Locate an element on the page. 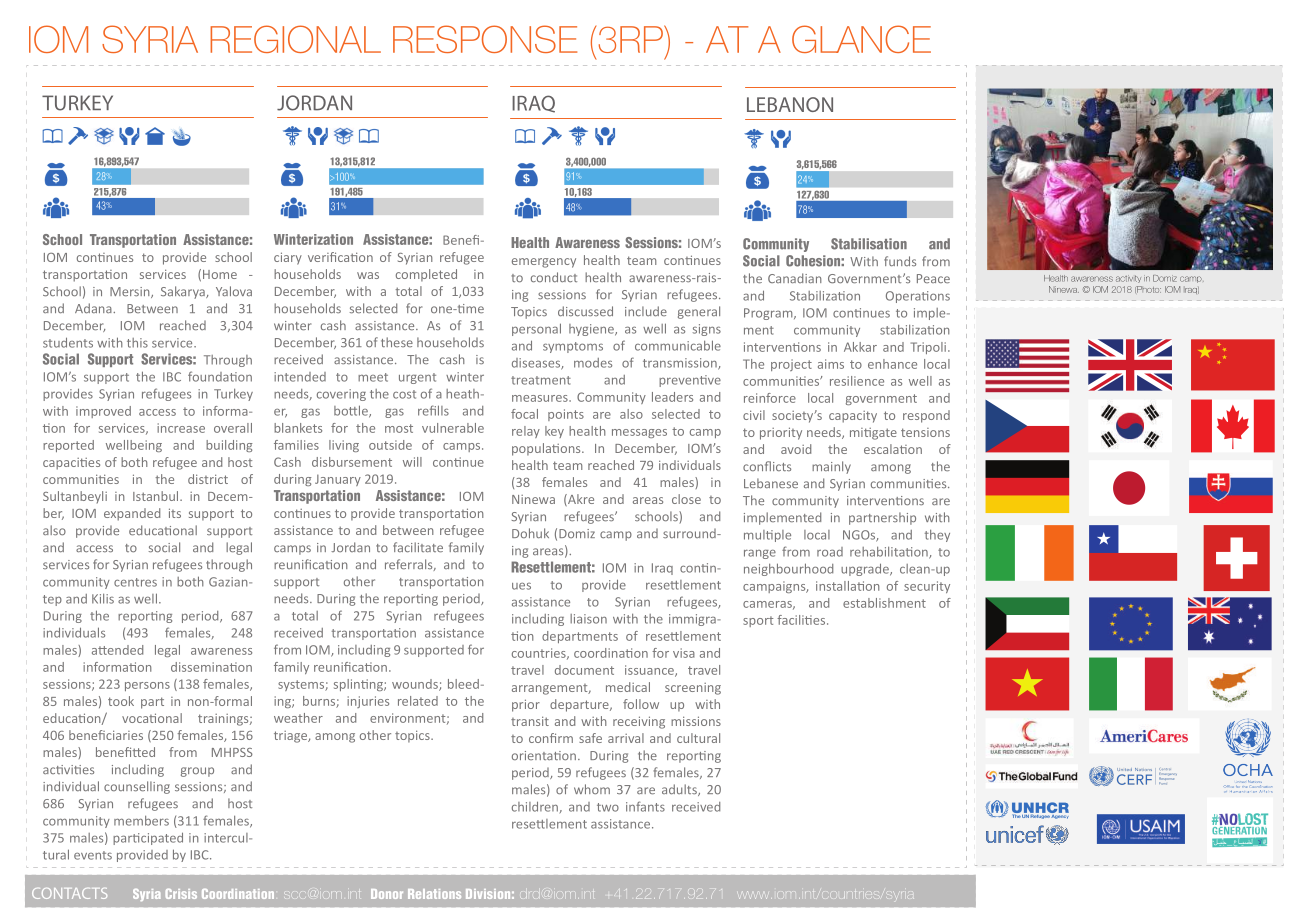 The height and width of the page is (924, 1308). close is located at coordinates (686, 499).
